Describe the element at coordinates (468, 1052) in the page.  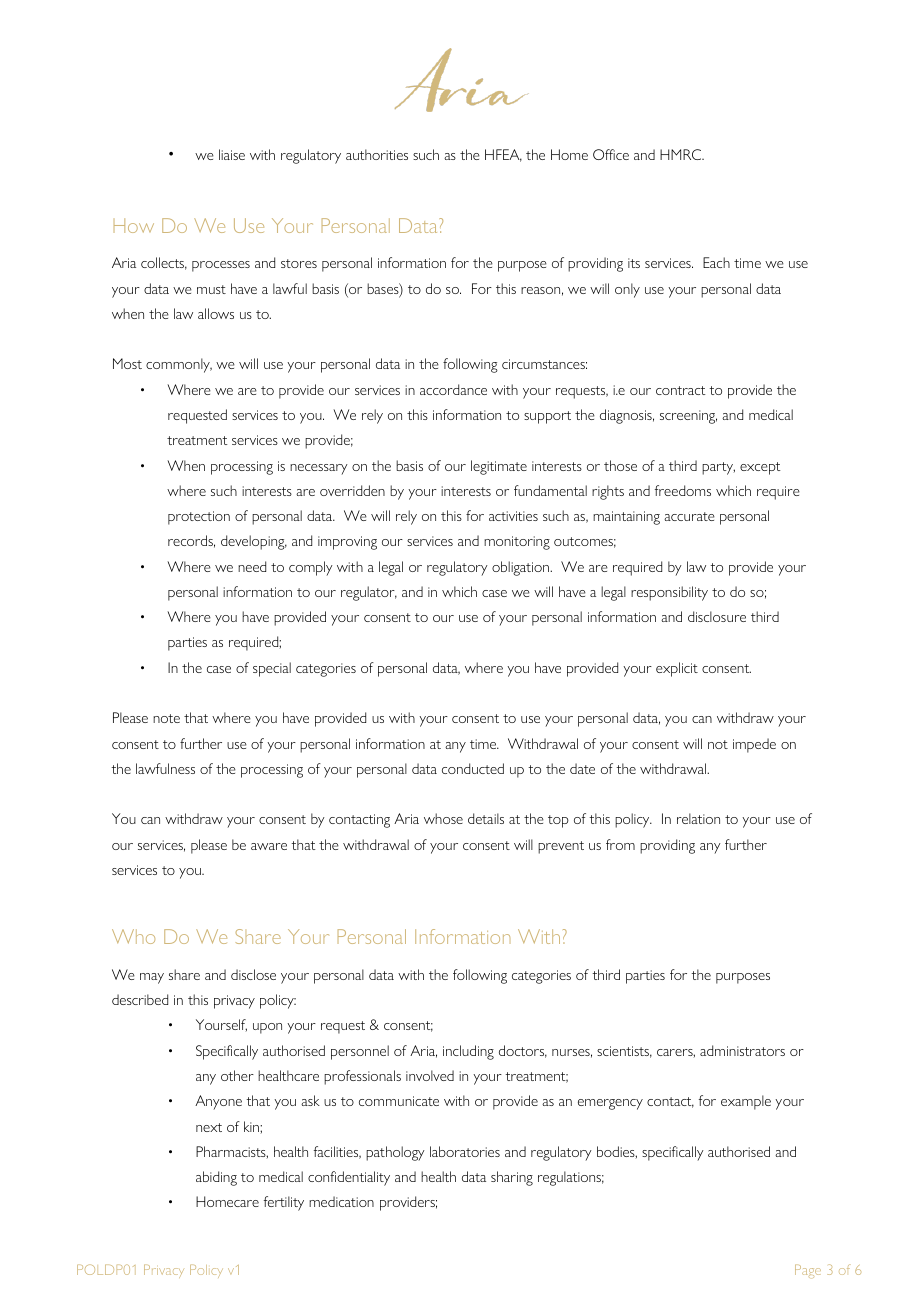
I see `including` at that location.
